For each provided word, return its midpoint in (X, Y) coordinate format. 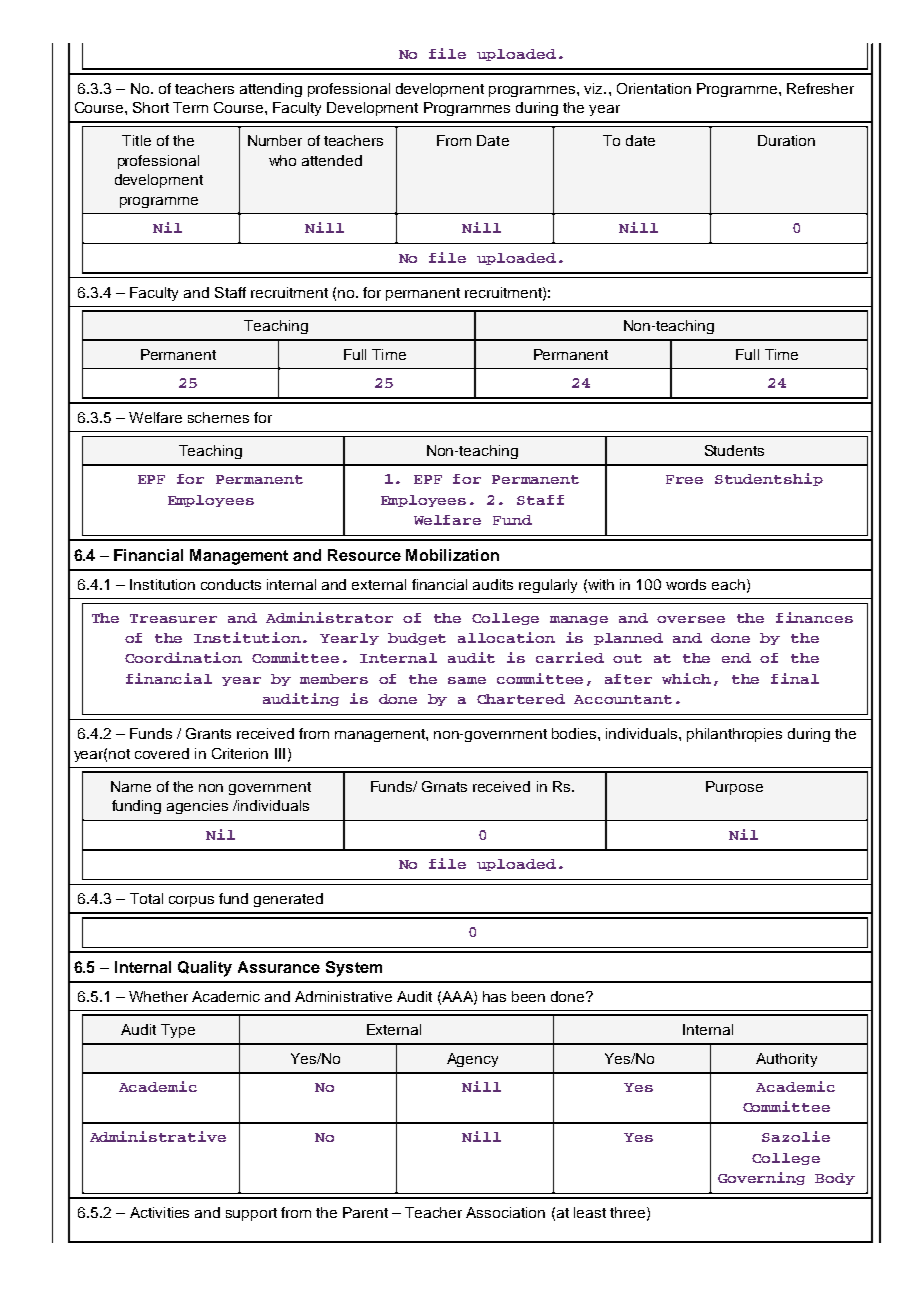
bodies (575, 733)
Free (684, 479)
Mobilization (452, 555)
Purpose (734, 788)
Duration (786, 140)
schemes (218, 417)
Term (190, 107)
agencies (197, 807)
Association (505, 1212)
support (251, 1214)
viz (594, 88)
